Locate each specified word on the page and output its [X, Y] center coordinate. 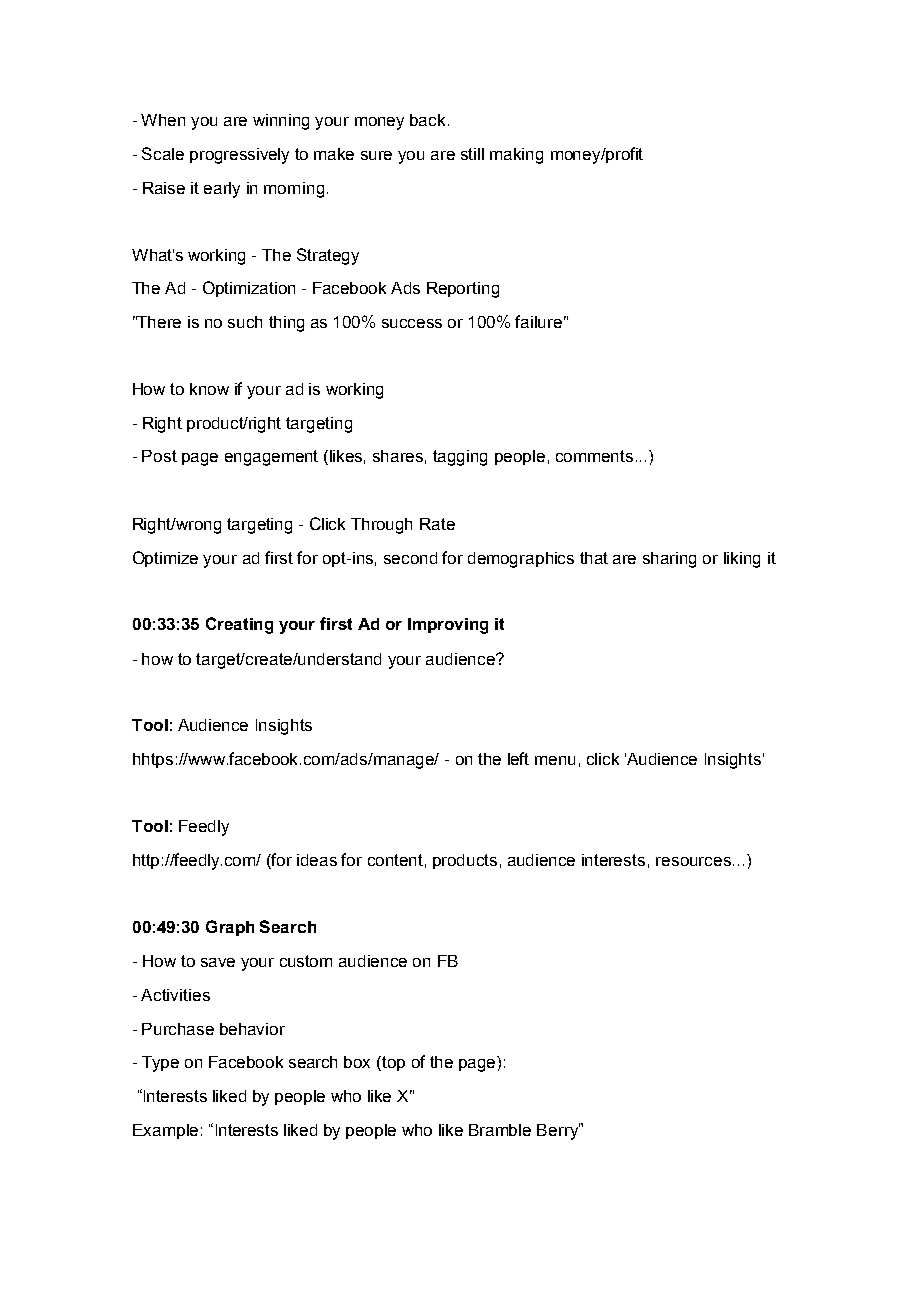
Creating [239, 625]
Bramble [500, 1130]
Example [165, 1131]
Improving [448, 626]
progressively [239, 156]
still [472, 154]
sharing [669, 560]
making [516, 156]
